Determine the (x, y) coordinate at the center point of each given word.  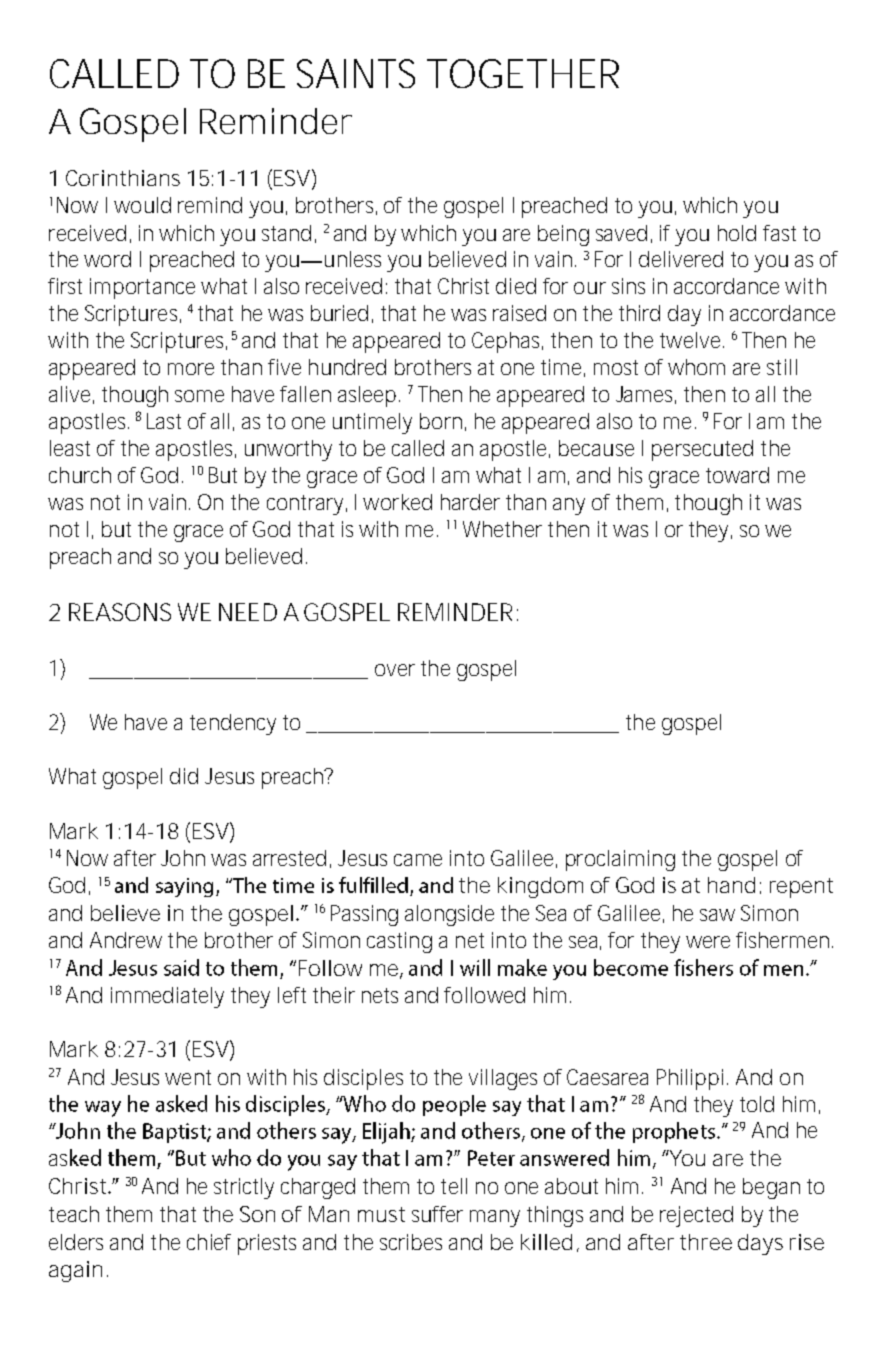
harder (470, 502)
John (183, 858)
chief (209, 1242)
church (80, 475)
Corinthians (123, 178)
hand (731, 885)
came (418, 860)
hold (737, 233)
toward (737, 475)
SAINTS (356, 73)
